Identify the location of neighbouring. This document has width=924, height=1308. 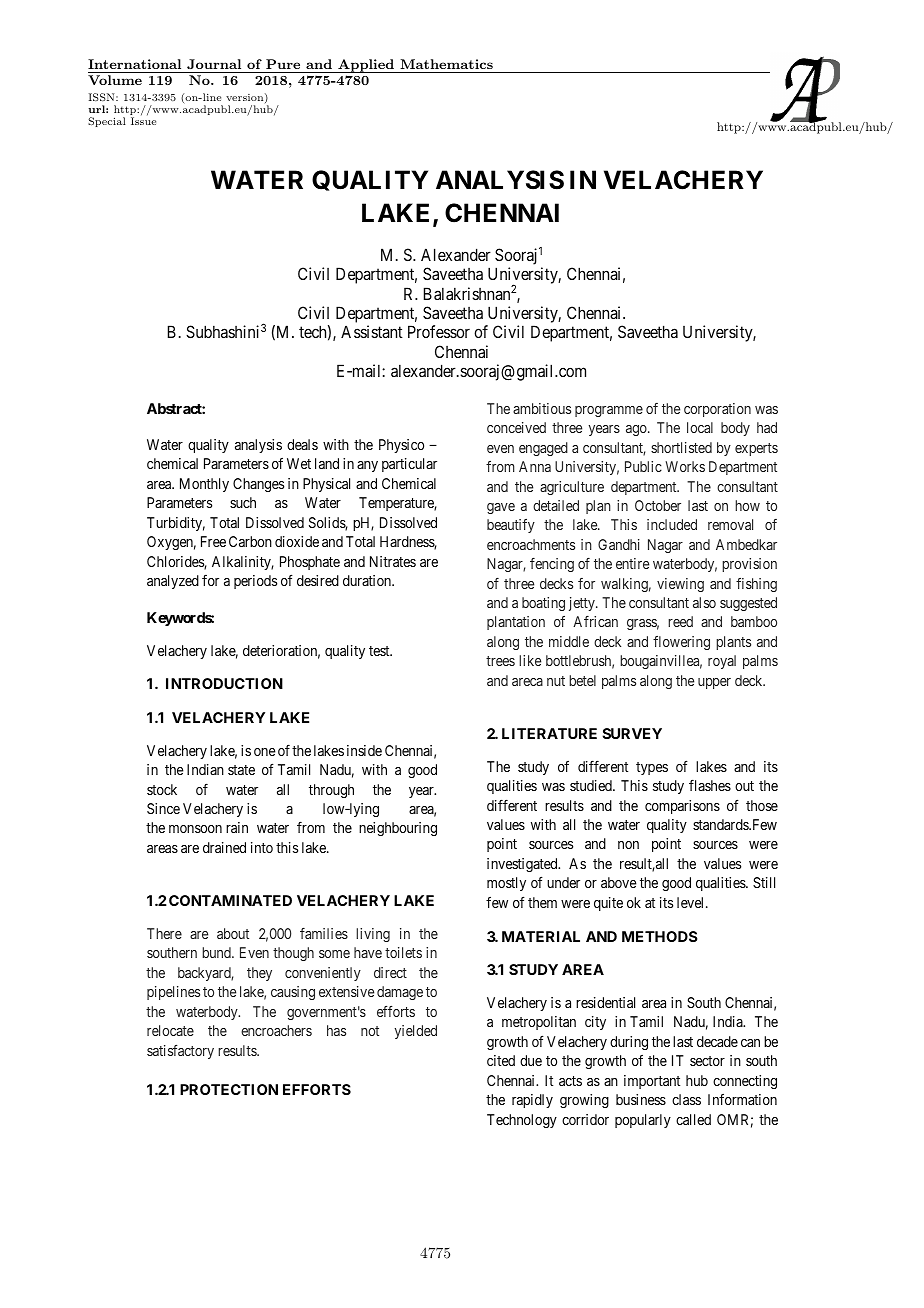
(398, 829).
